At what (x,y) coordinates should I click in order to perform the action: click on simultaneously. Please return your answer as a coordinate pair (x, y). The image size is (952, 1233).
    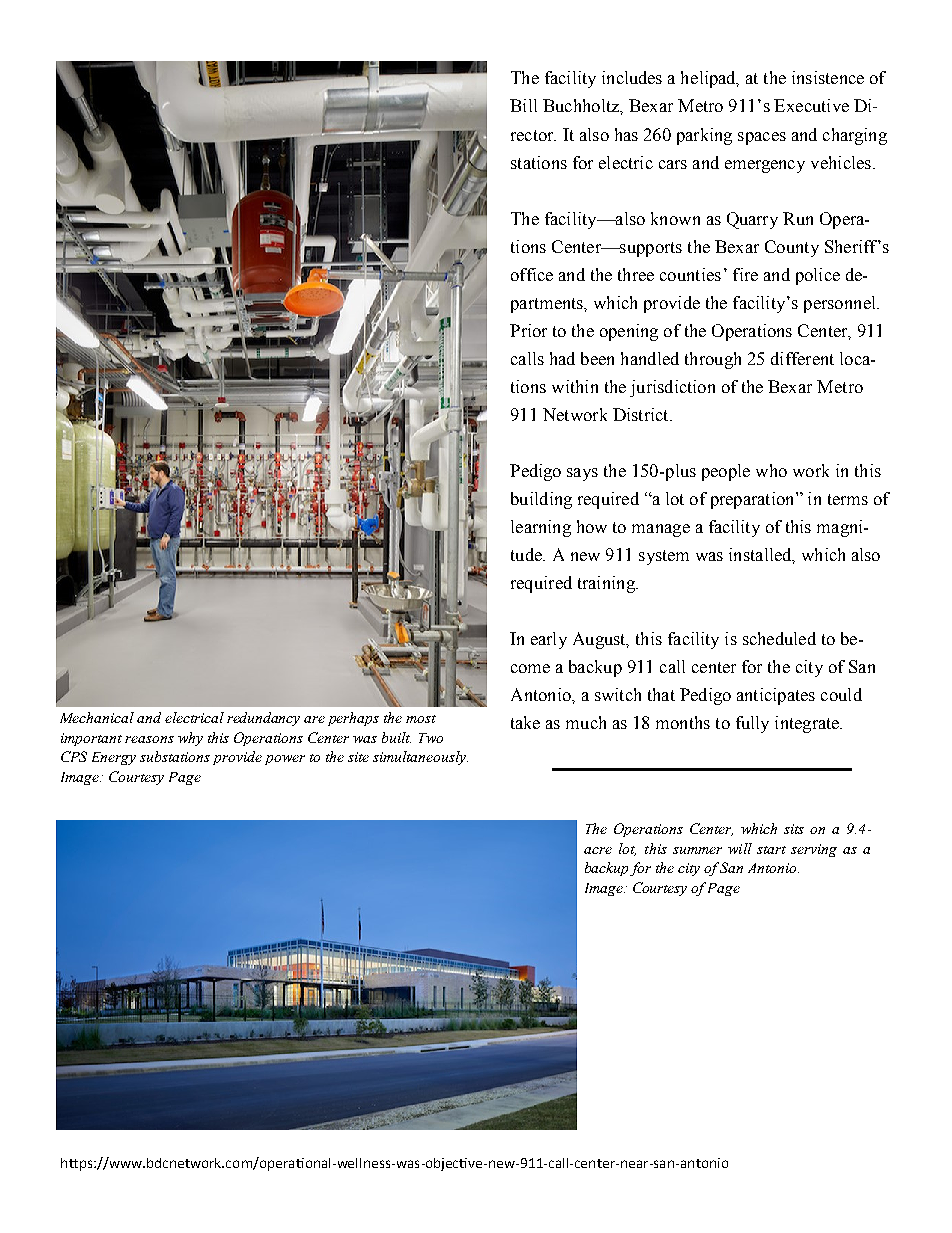
    Looking at the image, I should click on (420, 758).
